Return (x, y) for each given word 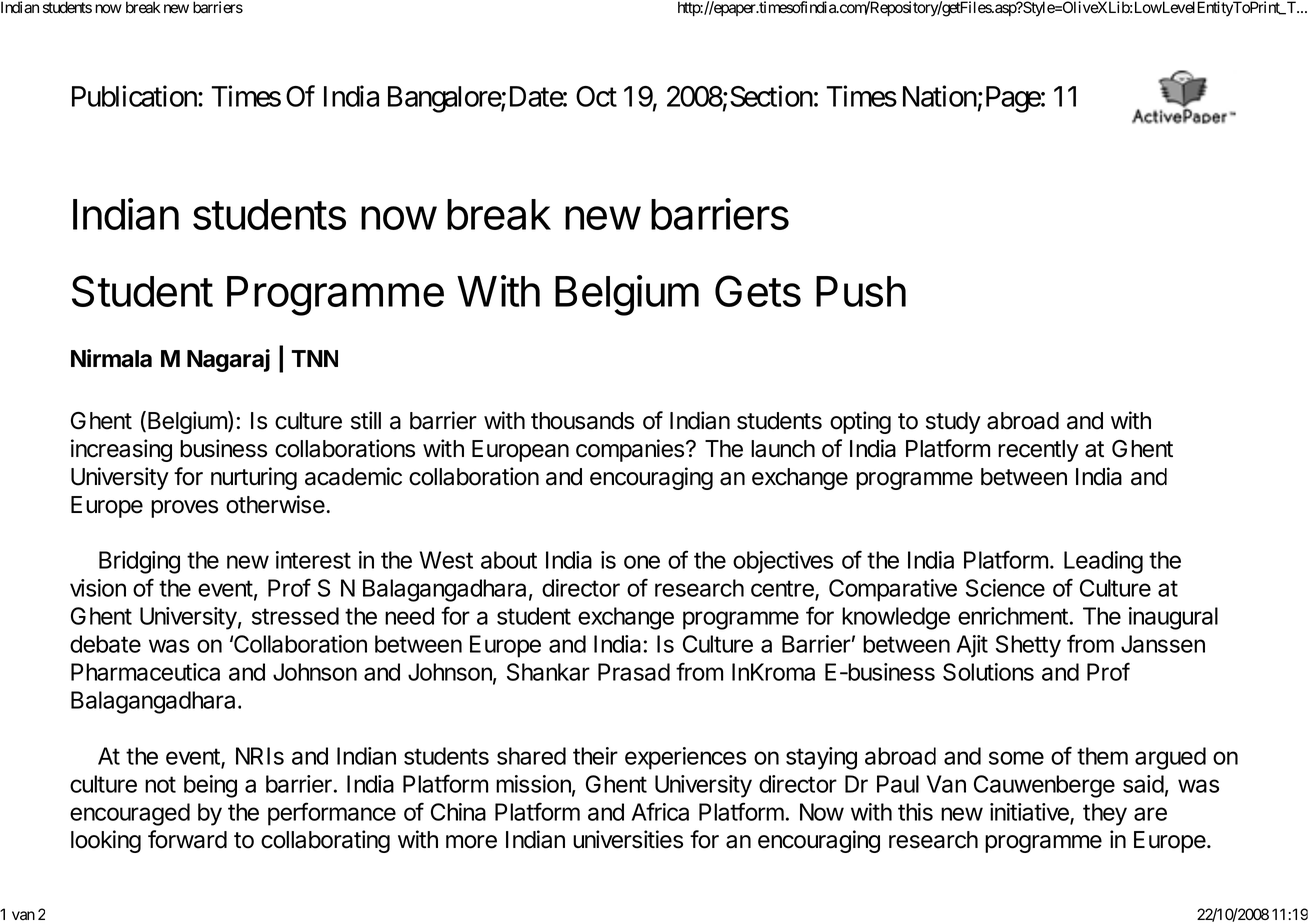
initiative (1030, 813)
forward (187, 839)
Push (861, 291)
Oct (596, 96)
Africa (660, 811)
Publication (135, 96)
